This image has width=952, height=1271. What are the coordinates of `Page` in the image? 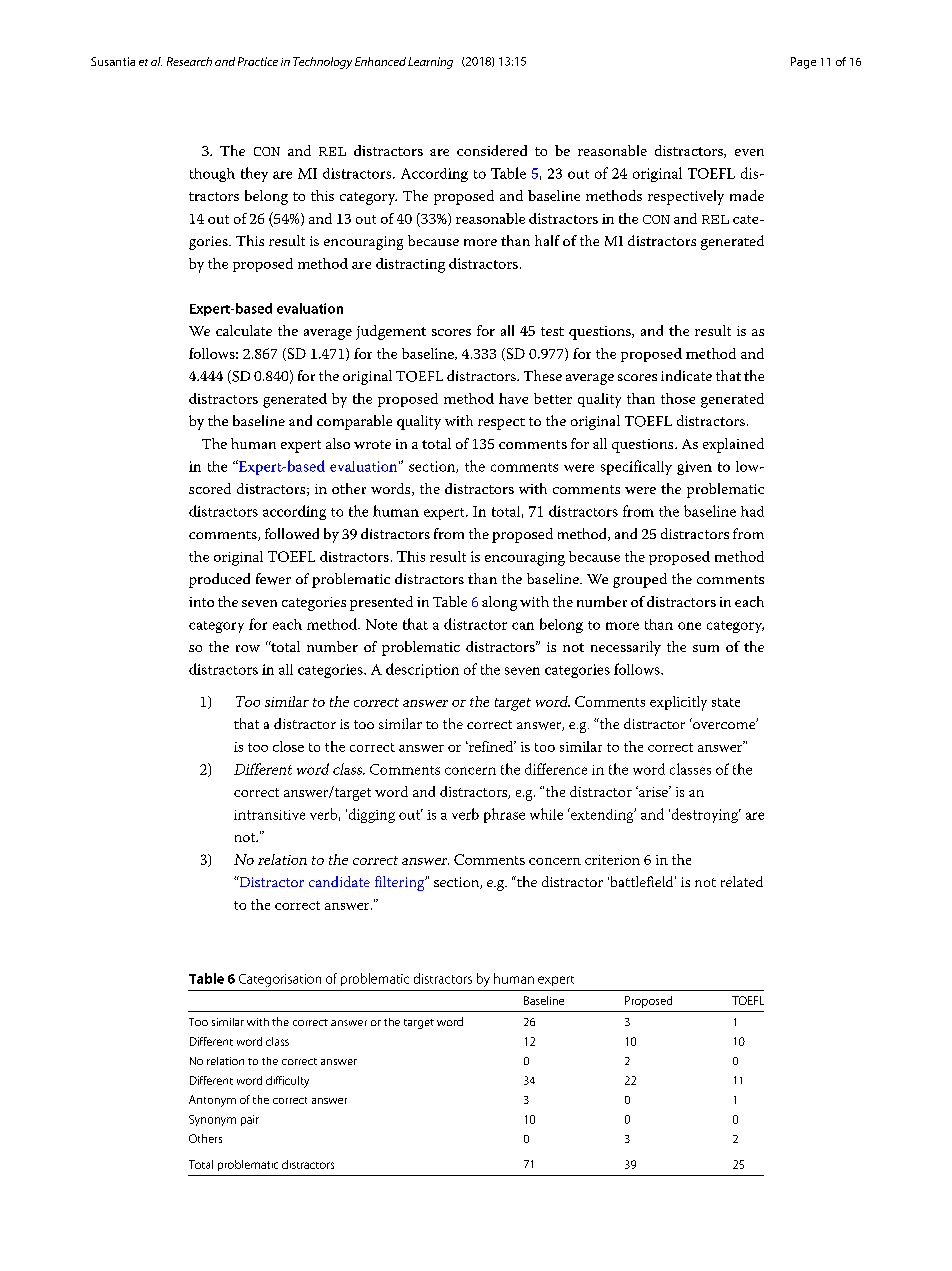 It's located at (803, 63).
